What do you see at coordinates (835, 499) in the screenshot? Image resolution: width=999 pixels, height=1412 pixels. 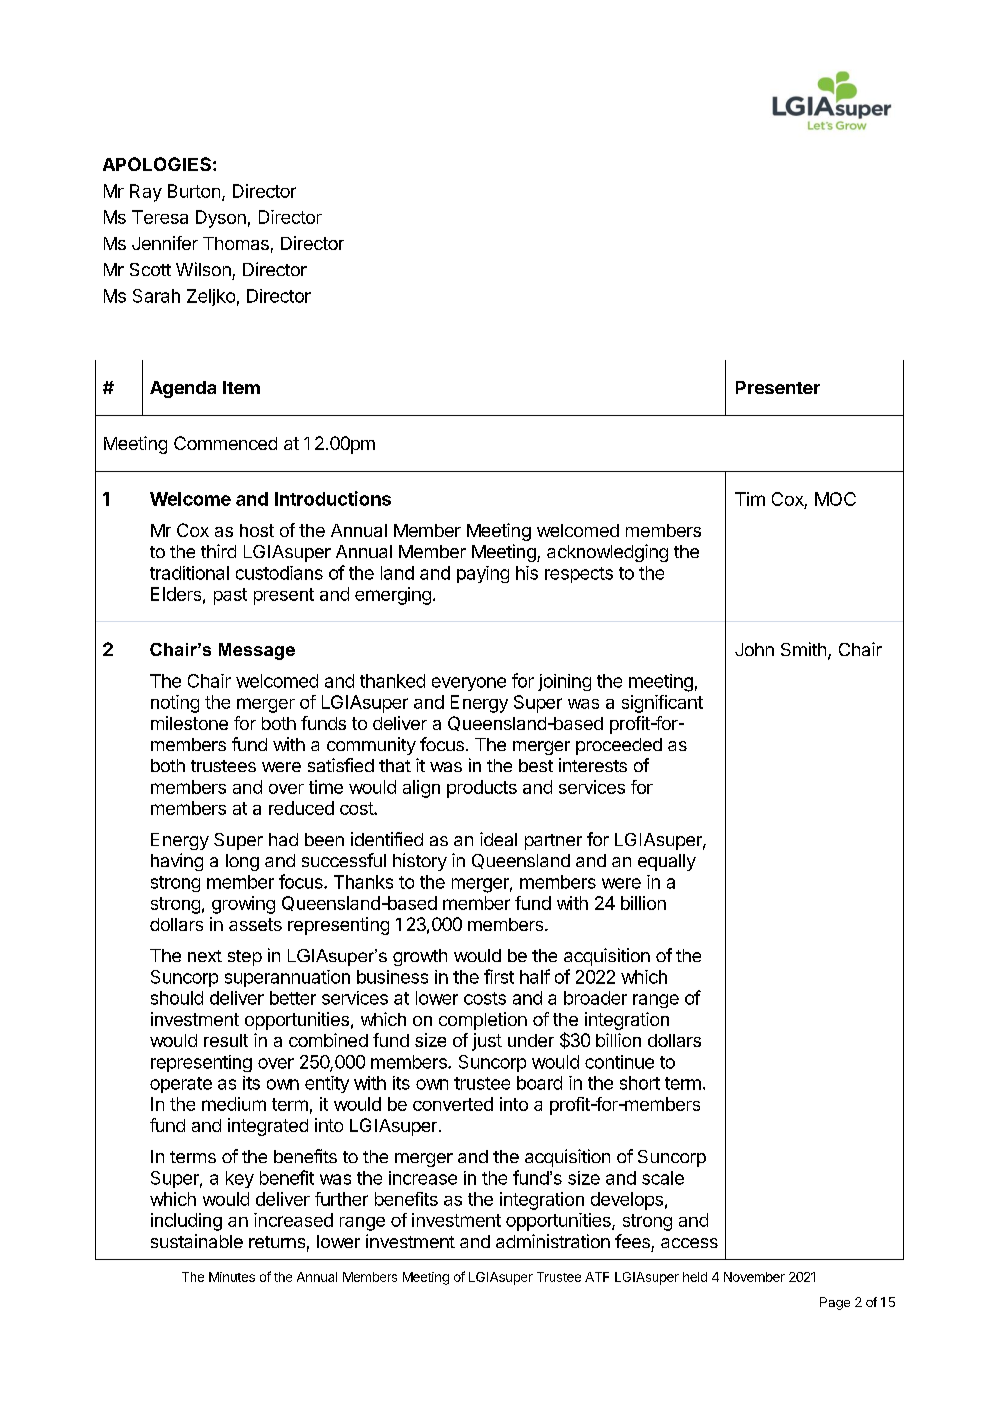 I see `MOC` at bounding box center [835, 499].
